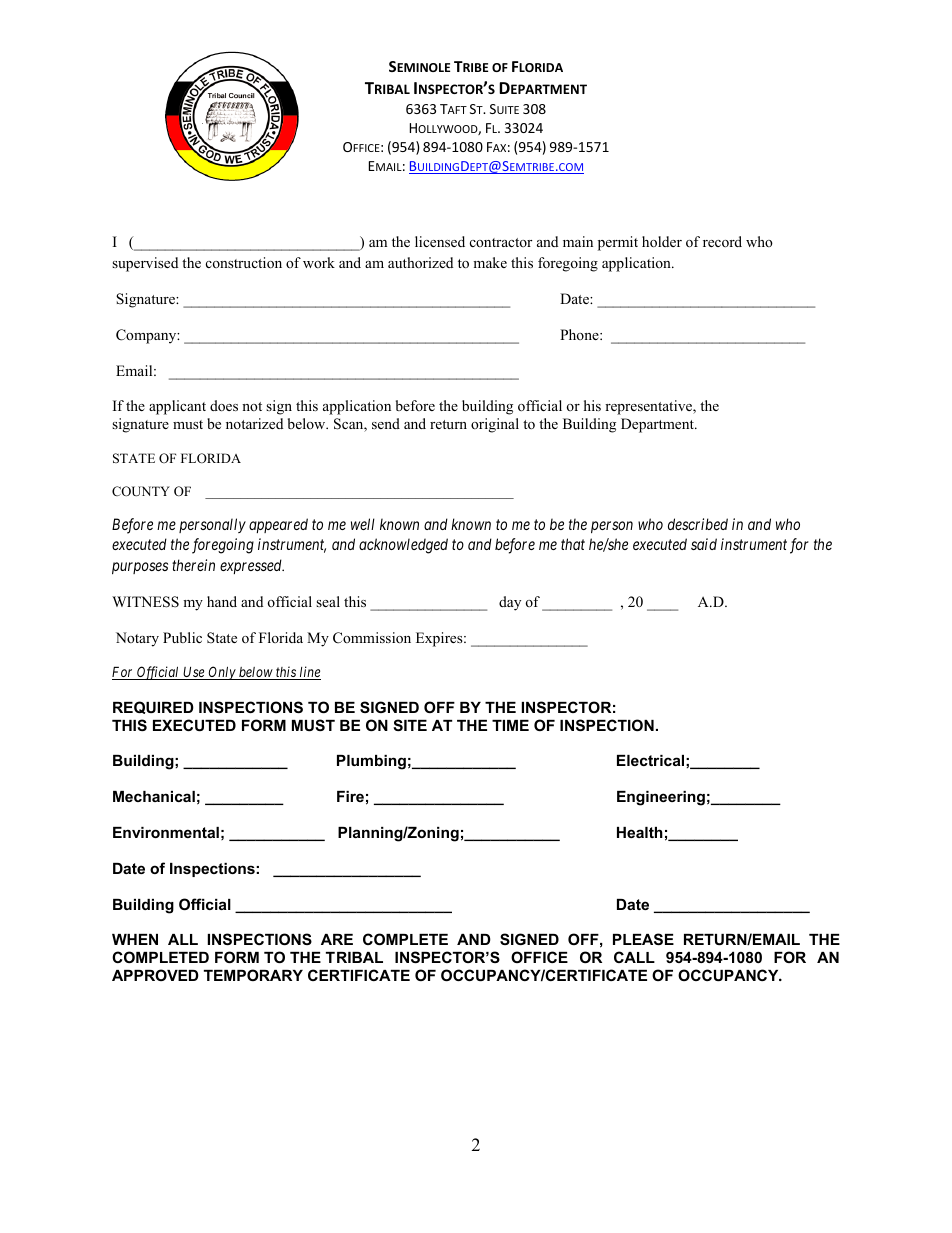 The width and height of the screenshot is (952, 1233). What do you see at coordinates (698, 524) in the screenshot?
I see `described` at bounding box center [698, 524].
